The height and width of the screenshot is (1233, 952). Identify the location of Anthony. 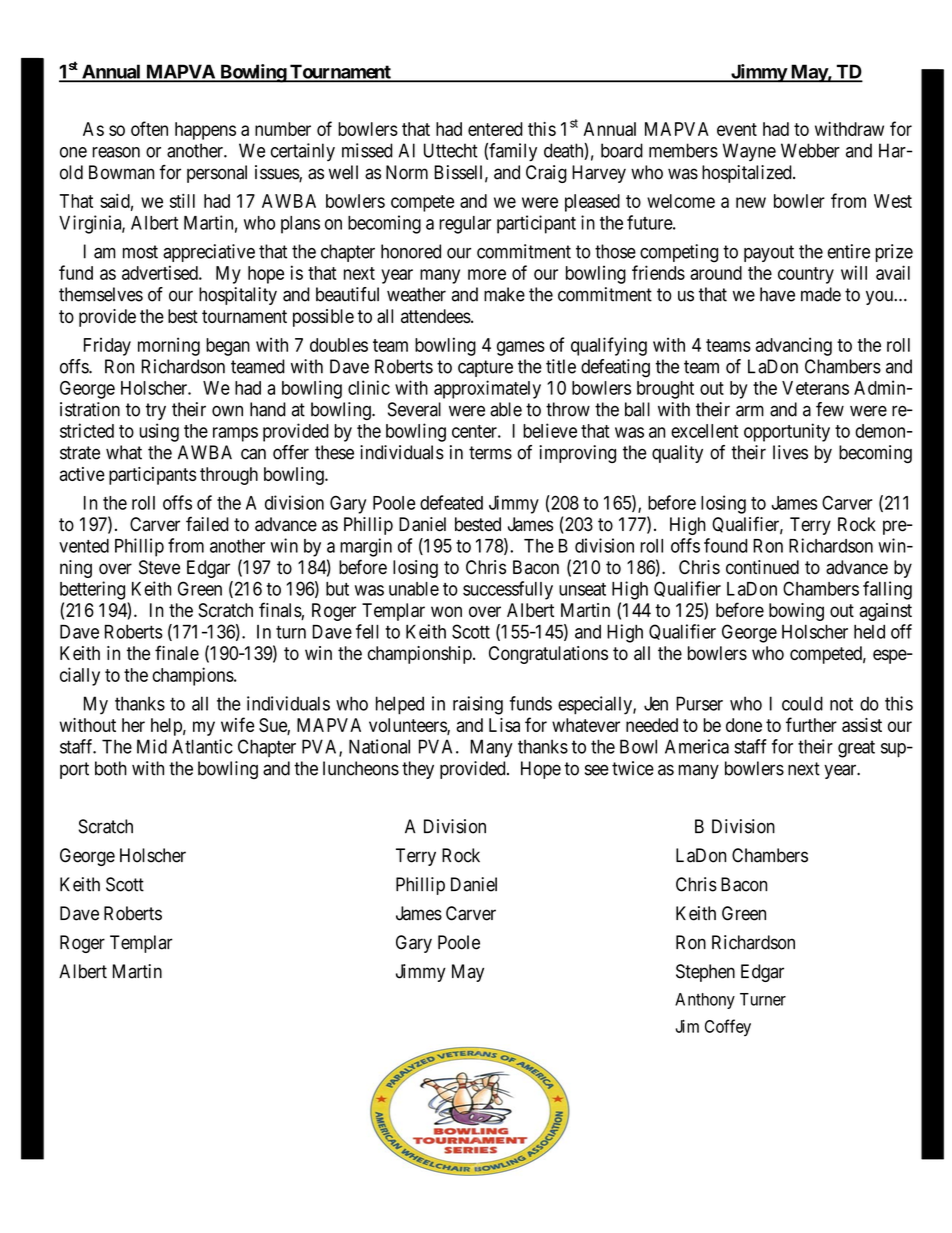
(705, 1001).
